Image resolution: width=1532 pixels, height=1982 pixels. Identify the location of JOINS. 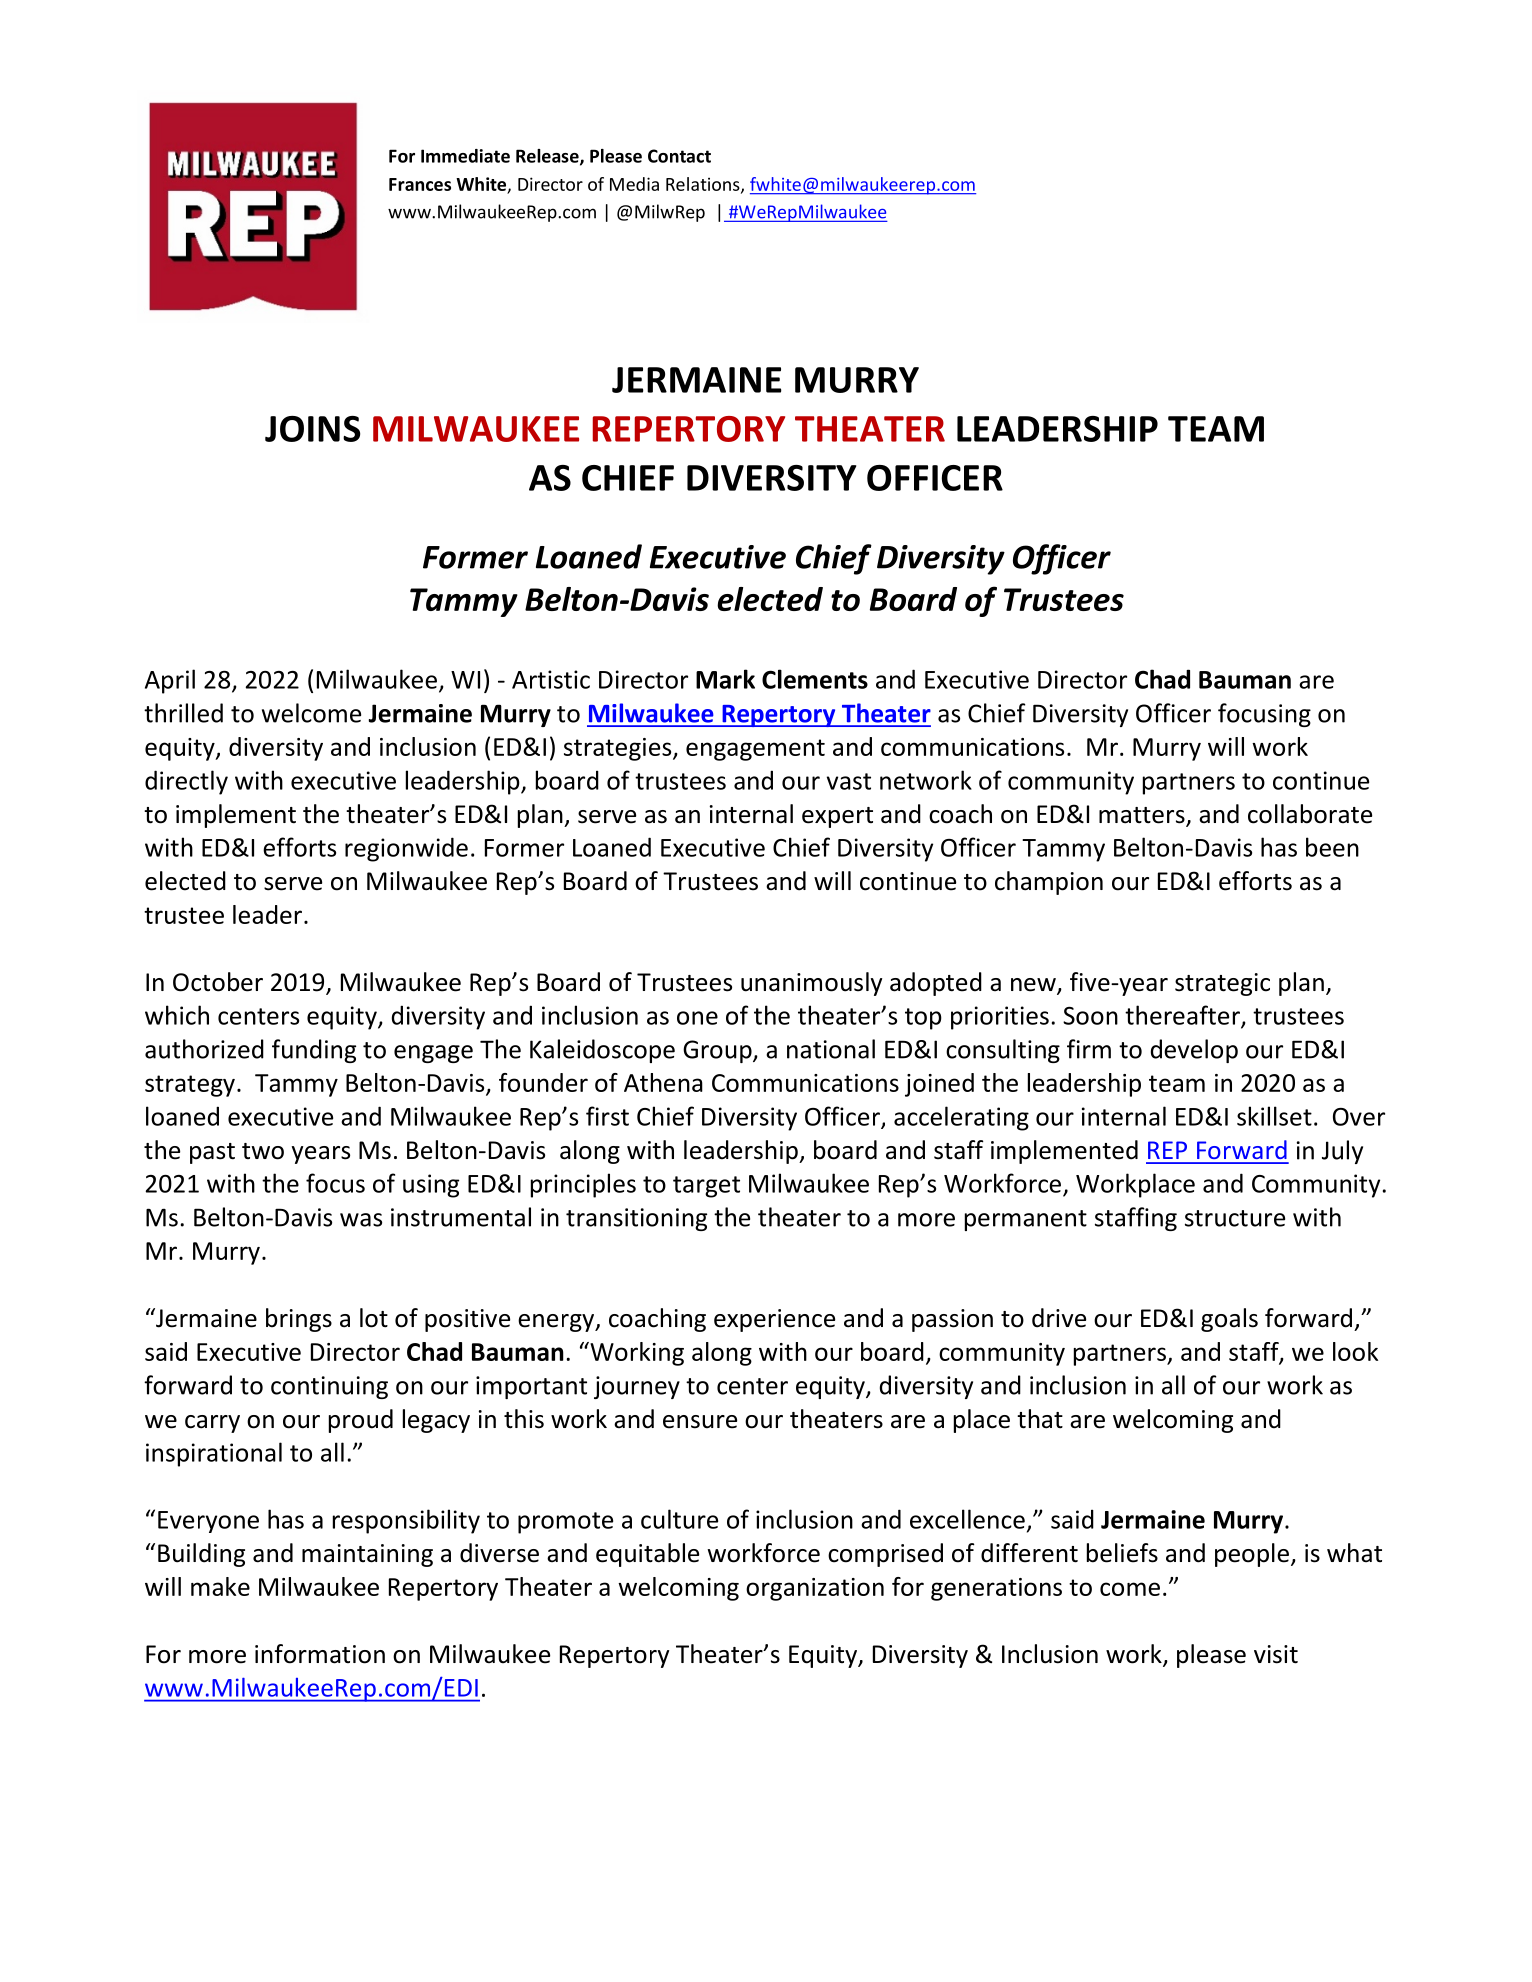
(312, 429).
